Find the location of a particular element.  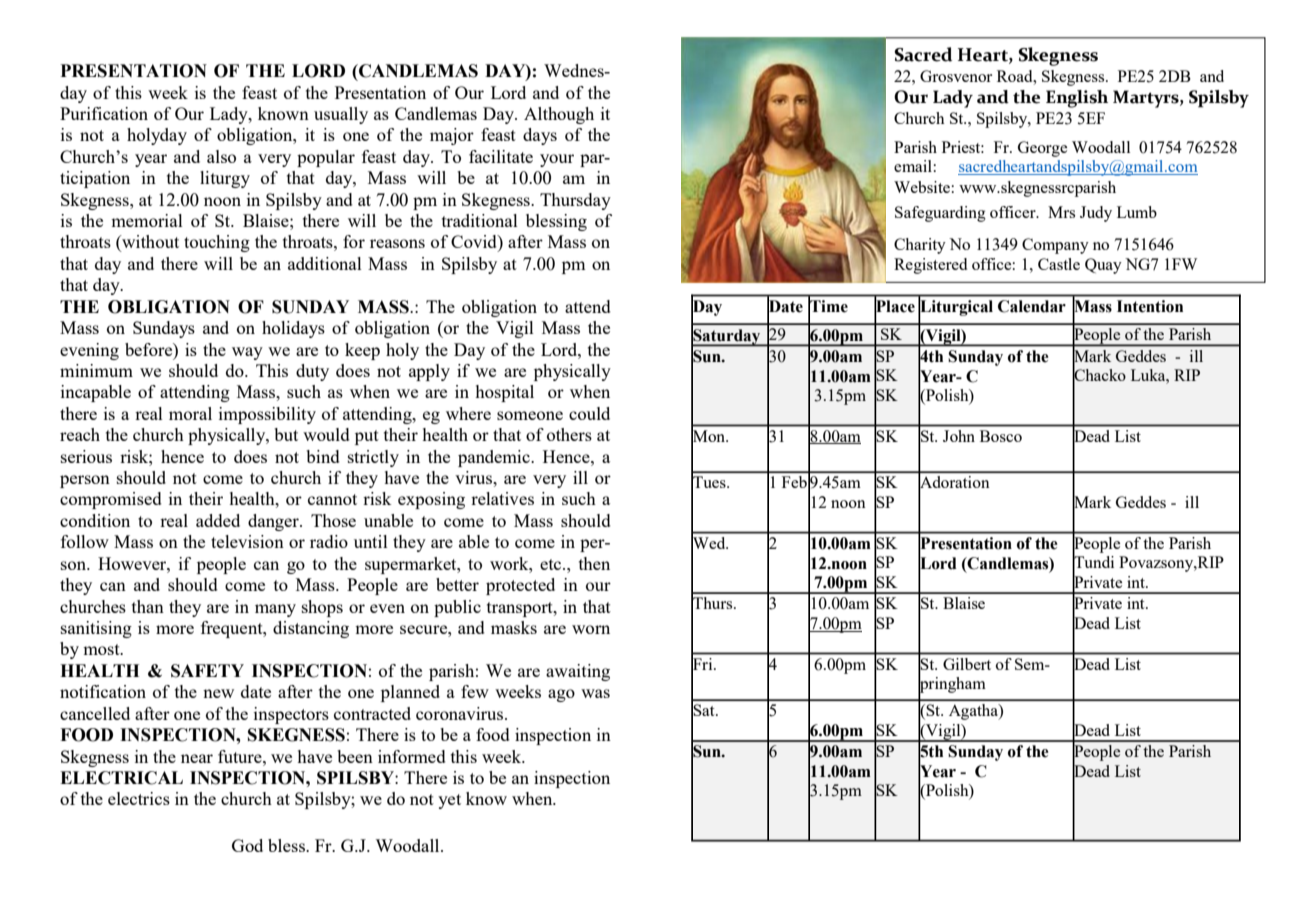

Gilbert is located at coordinates (967, 664).
